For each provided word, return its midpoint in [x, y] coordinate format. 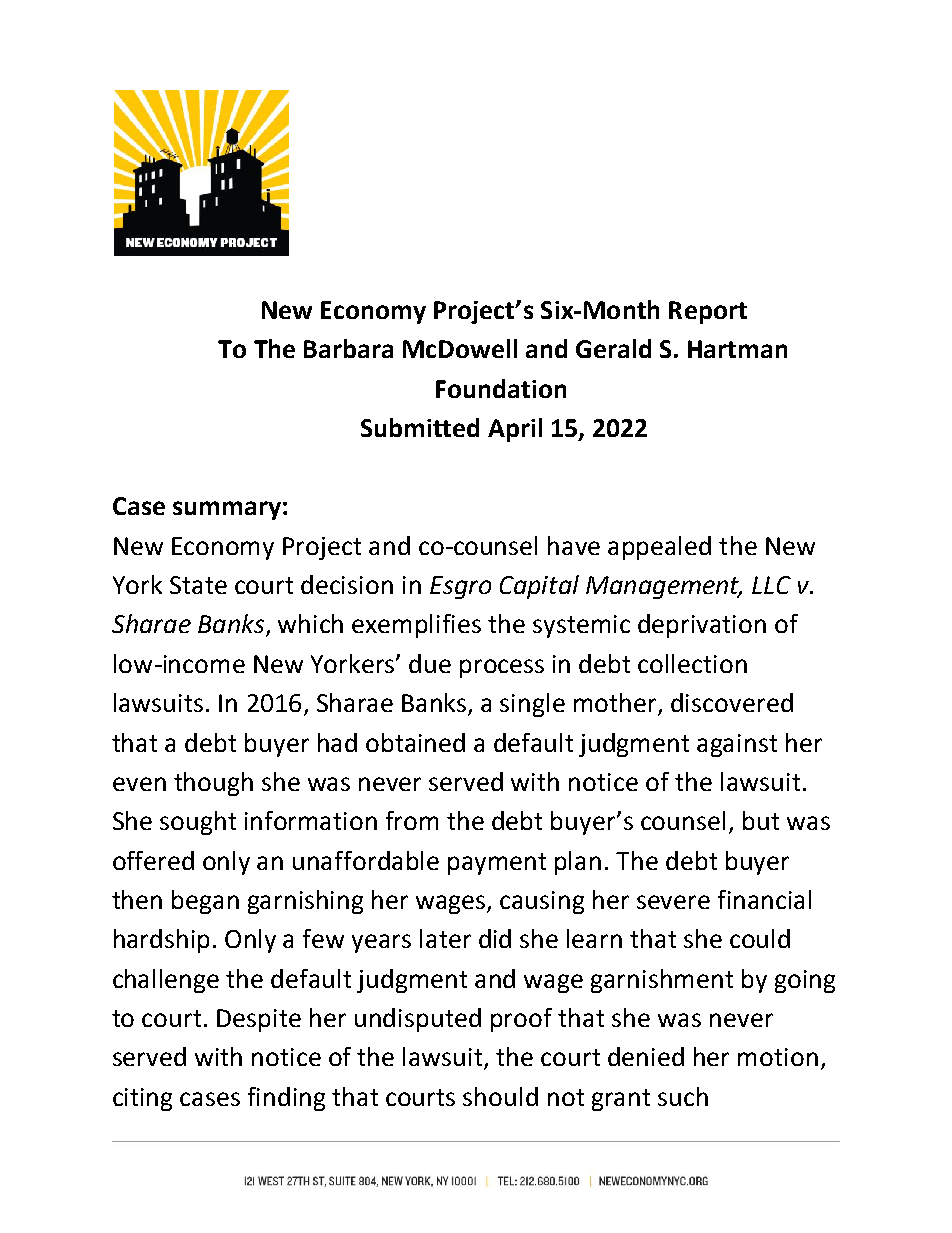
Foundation [501, 388]
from [412, 820]
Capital [539, 587]
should [500, 1096]
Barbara [348, 348]
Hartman [737, 349]
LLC [771, 585]
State [198, 585]
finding [286, 1099]
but [761, 820]
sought [198, 823]
